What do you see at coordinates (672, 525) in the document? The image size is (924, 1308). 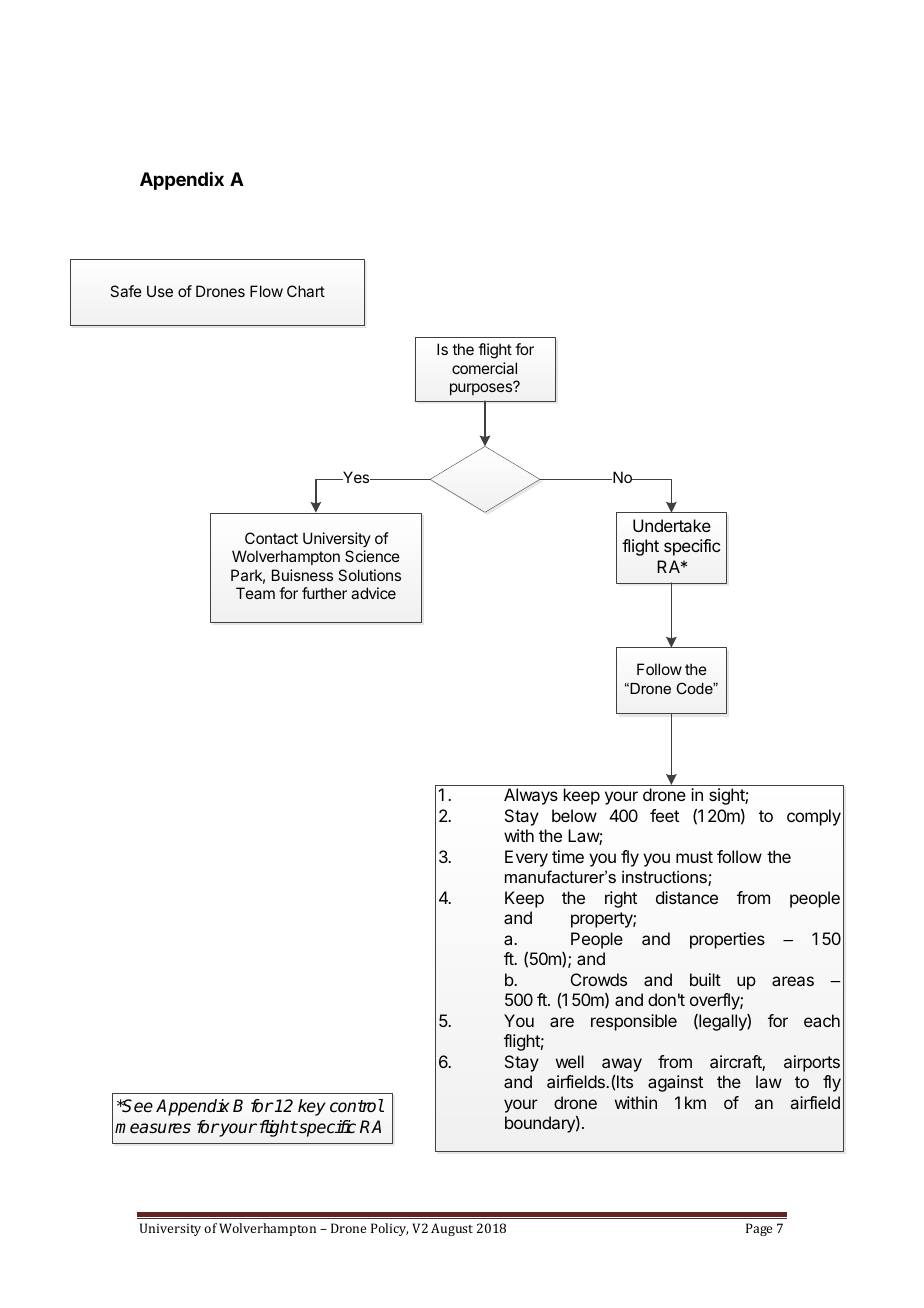 I see `Undertake` at bounding box center [672, 525].
